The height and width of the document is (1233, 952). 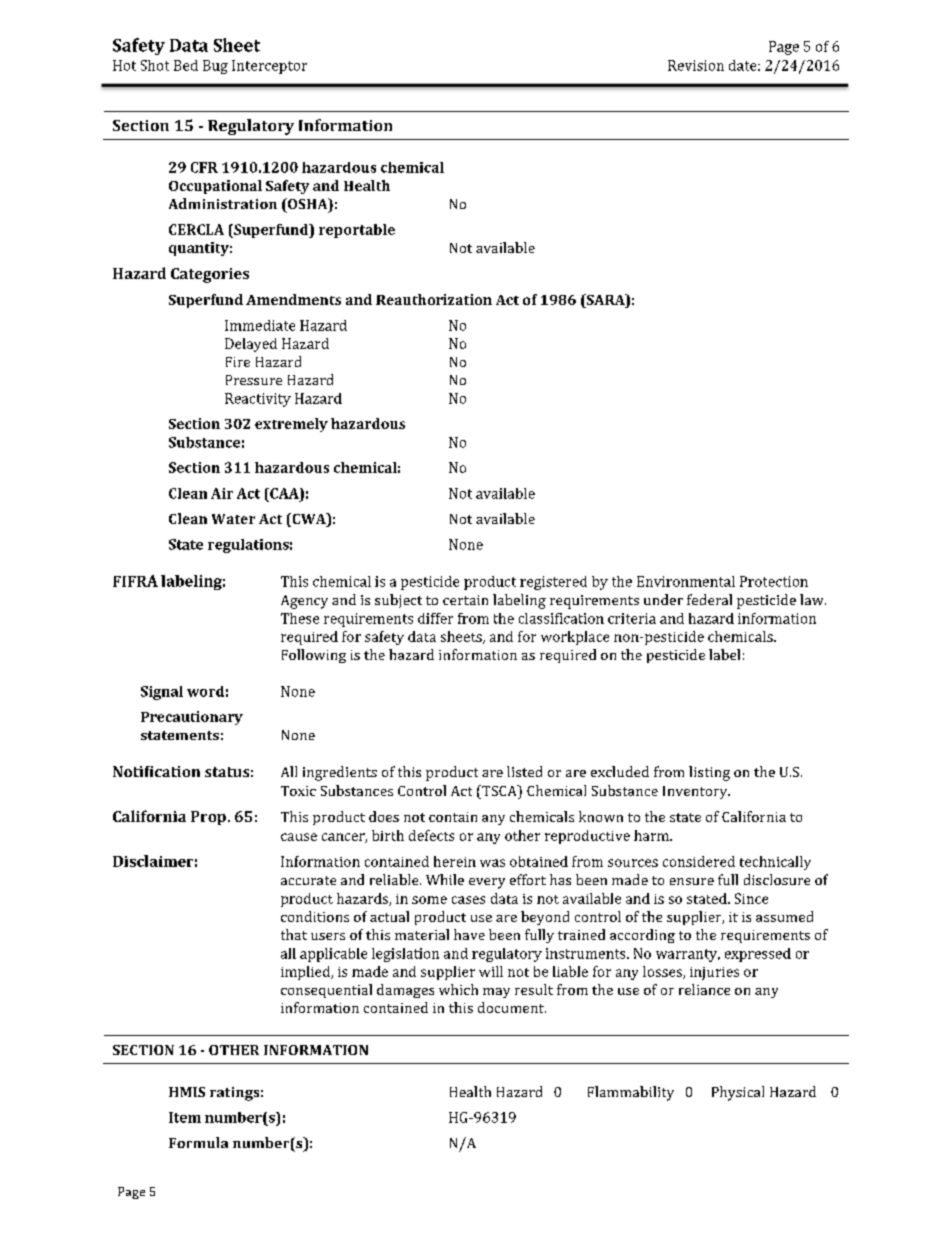 What do you see at coordinates (208, 818) in the document?
I see `Prop` at bounding box center [208, 818].
